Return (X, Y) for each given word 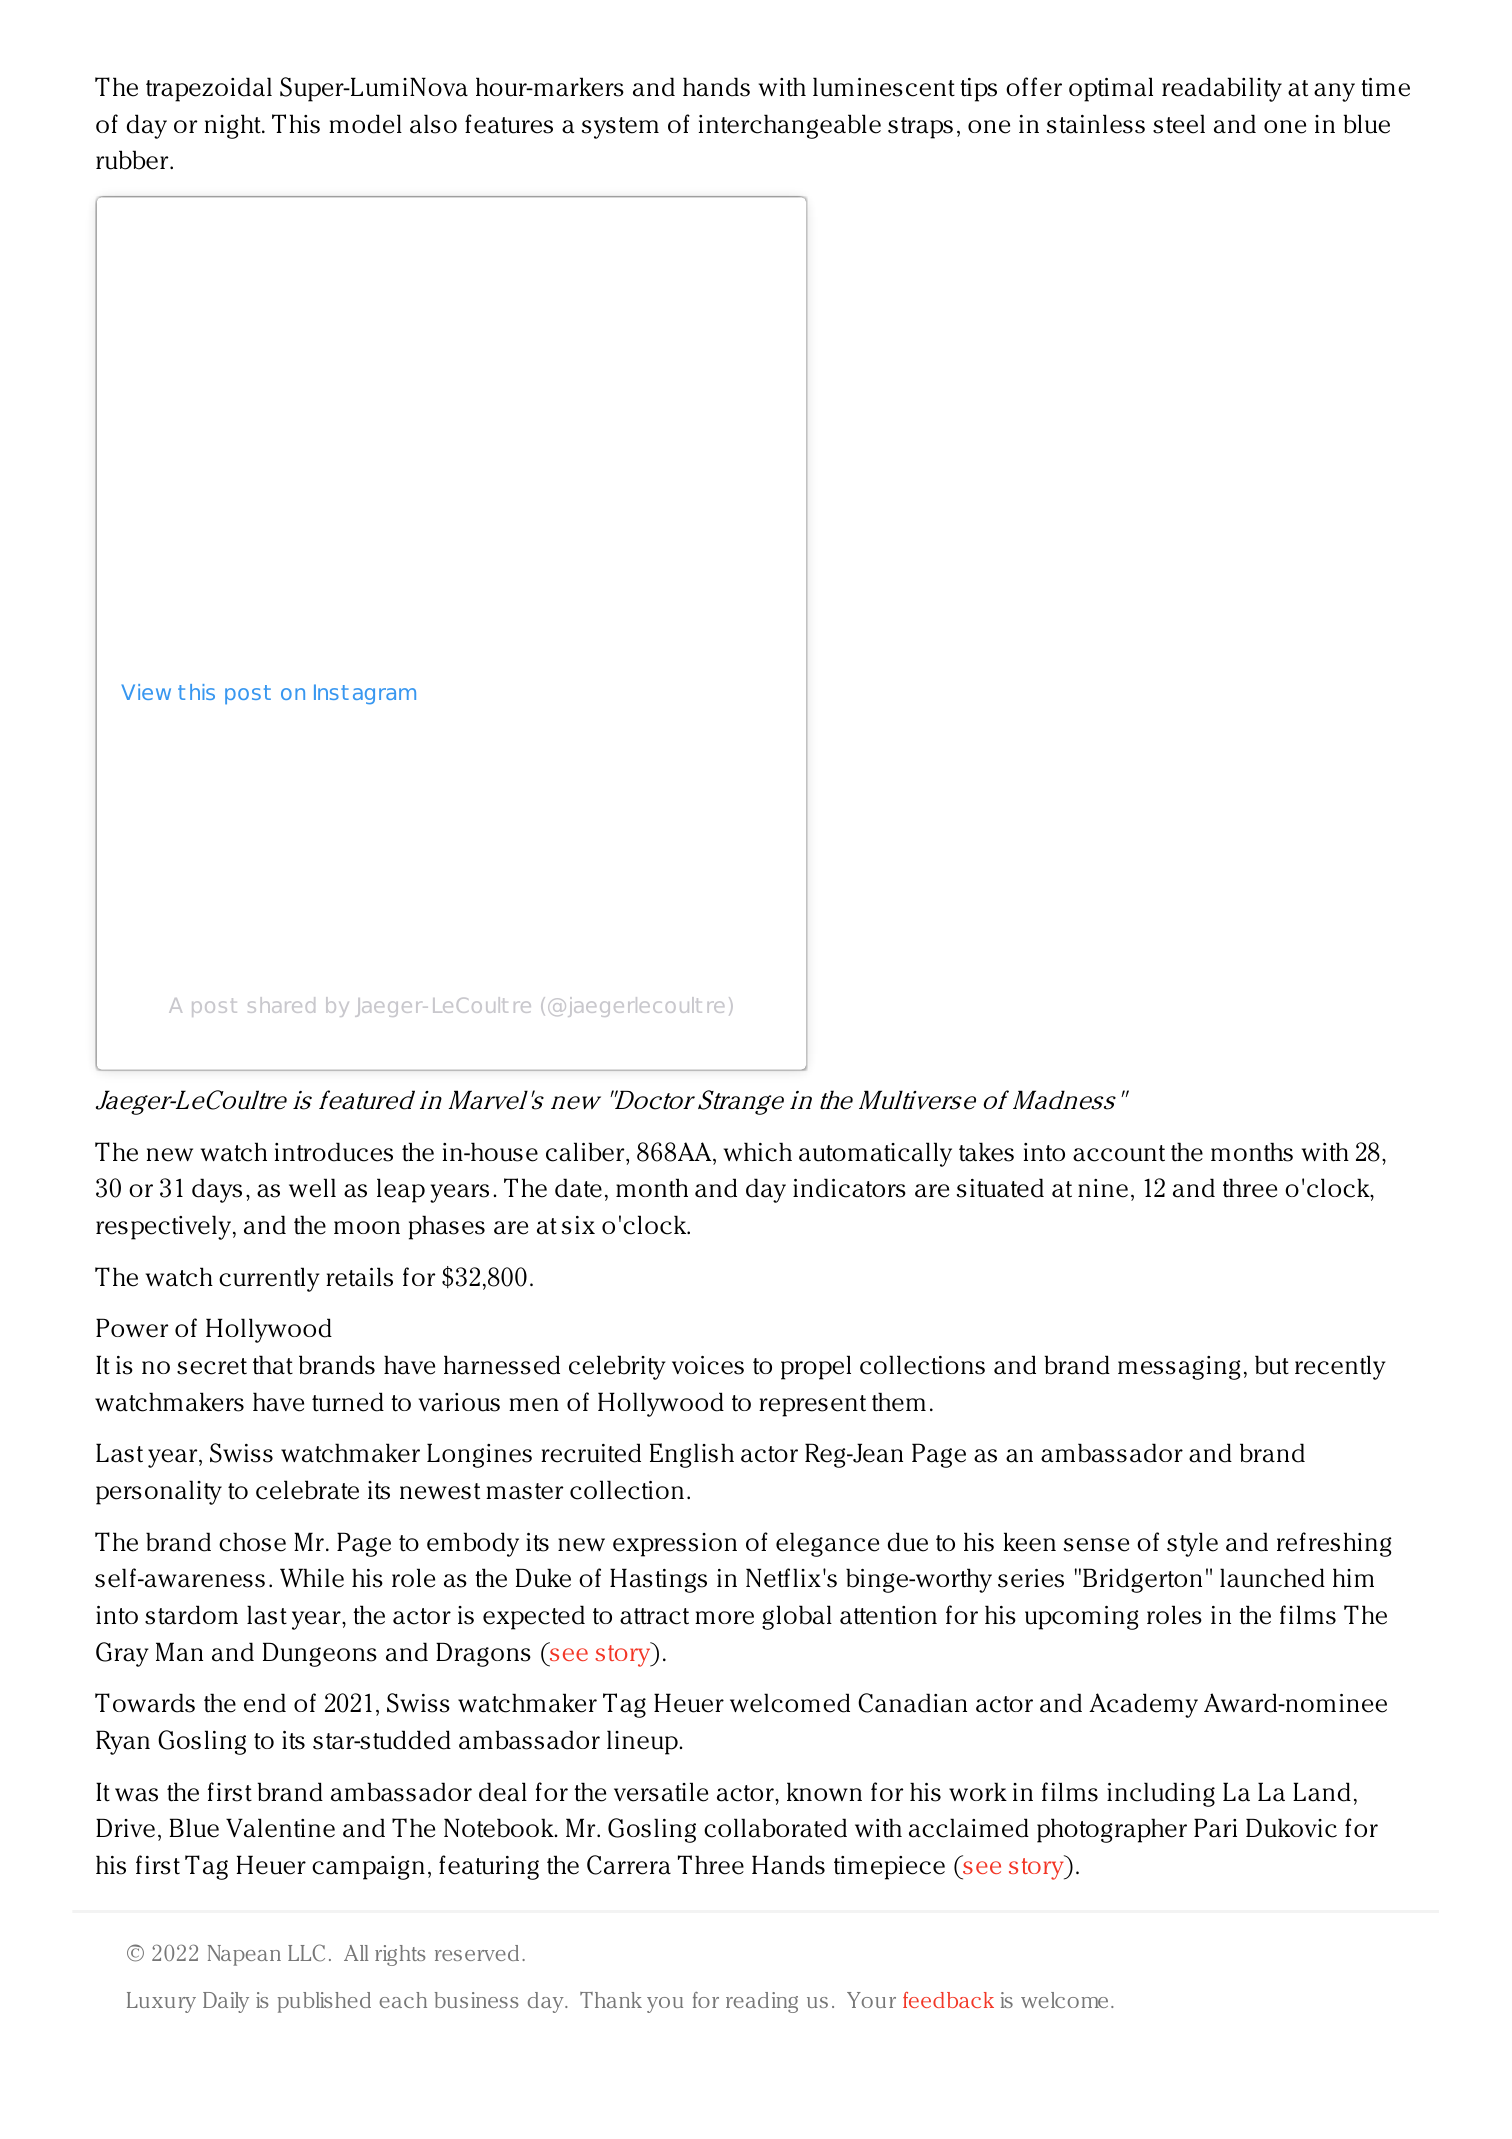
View (146, 692)
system (620, 128)
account (1119, 1153)
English (692, 1455)
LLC (306, 1953)
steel (1179, 124)
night (234, 126)
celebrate (307, 1490)
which (758, 1152)
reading (762, 2002)
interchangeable (790, 126)
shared (281, 1005)
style (1192, 1544)
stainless (1096, 124)
